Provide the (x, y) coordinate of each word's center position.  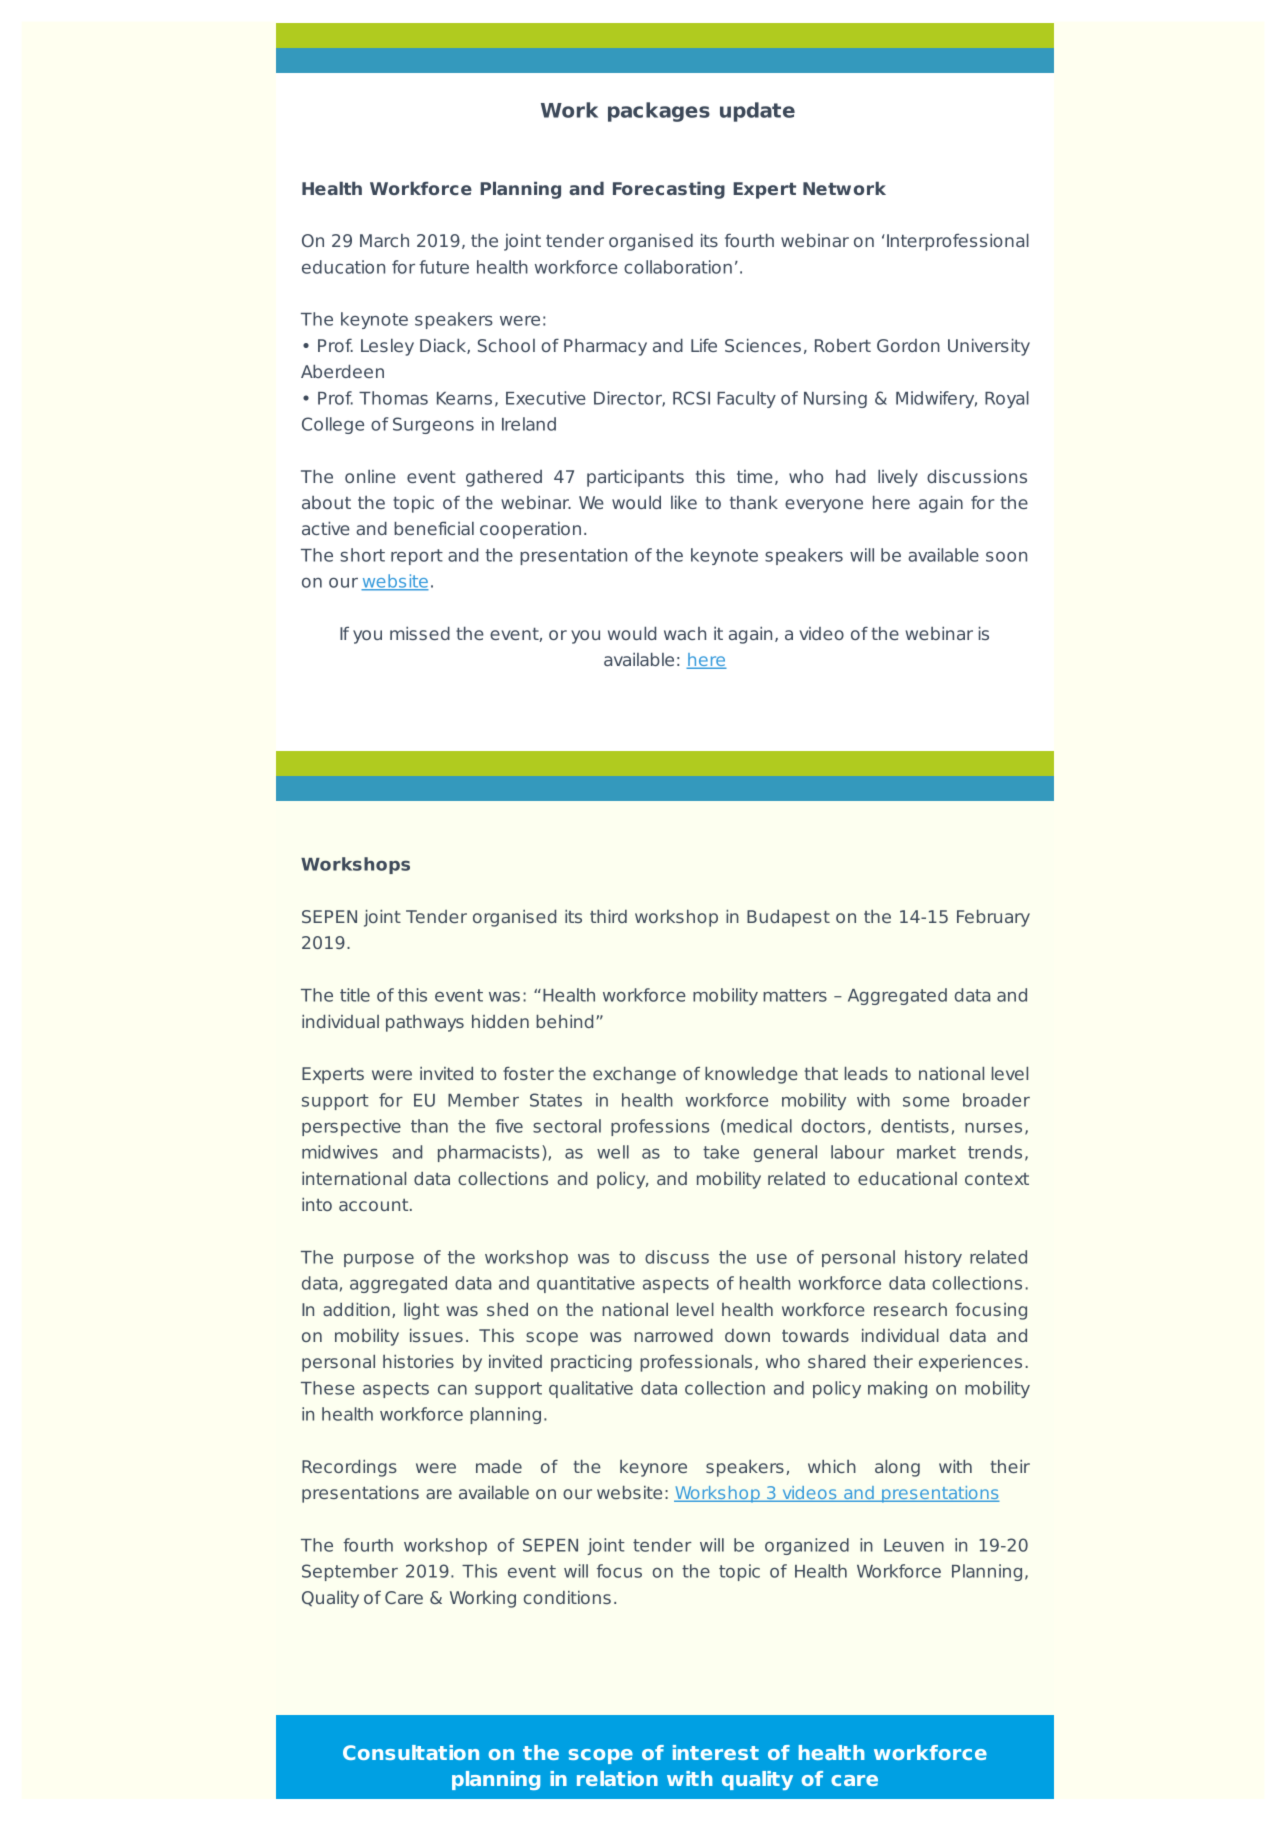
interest (716, 1752)
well (613, 1152)
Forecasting (669, 190)
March (384, 240)
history (933, 1258)
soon (1006, 557)
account (375, 1205)
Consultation (411, 1752)
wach (685, 633)
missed (420, 633)
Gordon (908, 345)
